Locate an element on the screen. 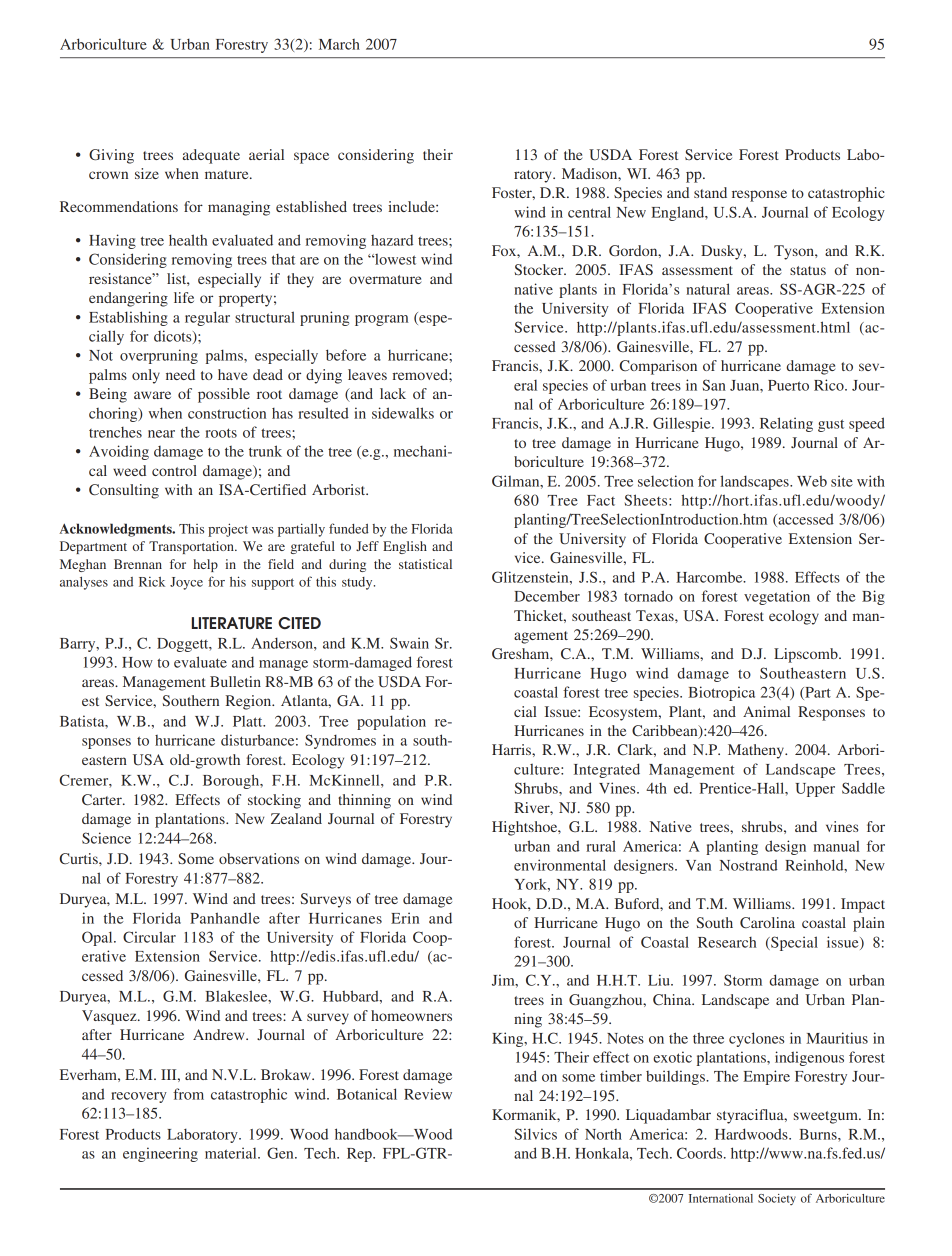 The width and height of the screenshot is (952, 1256). material is located at coordinates (232, 1153).
